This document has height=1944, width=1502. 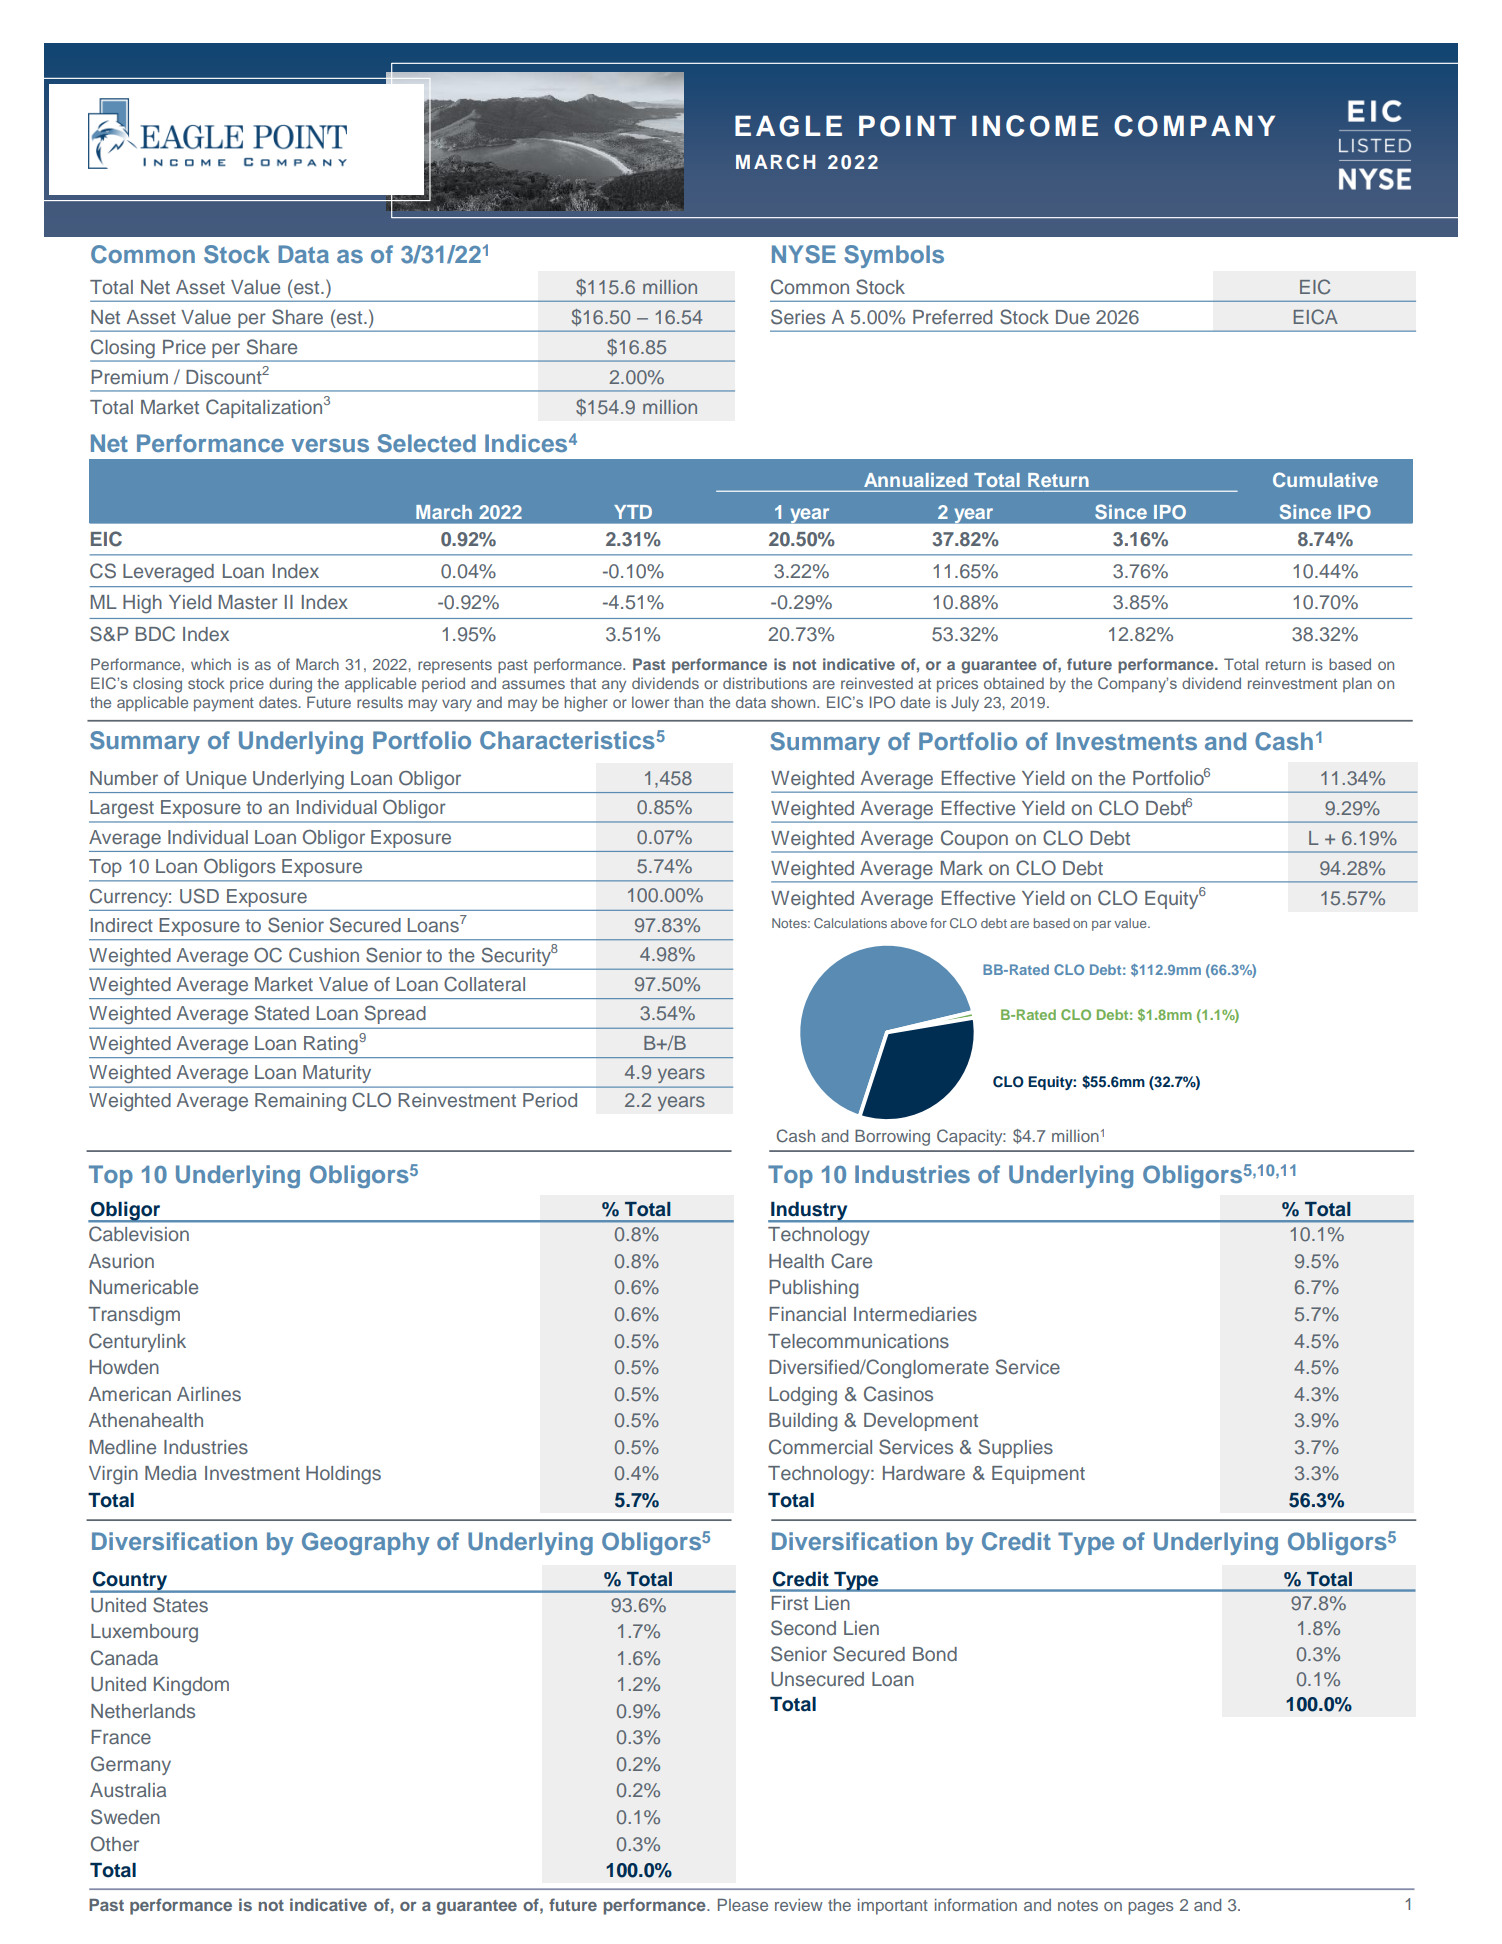 I want to click on Premium, so click(x=129, y=377).
